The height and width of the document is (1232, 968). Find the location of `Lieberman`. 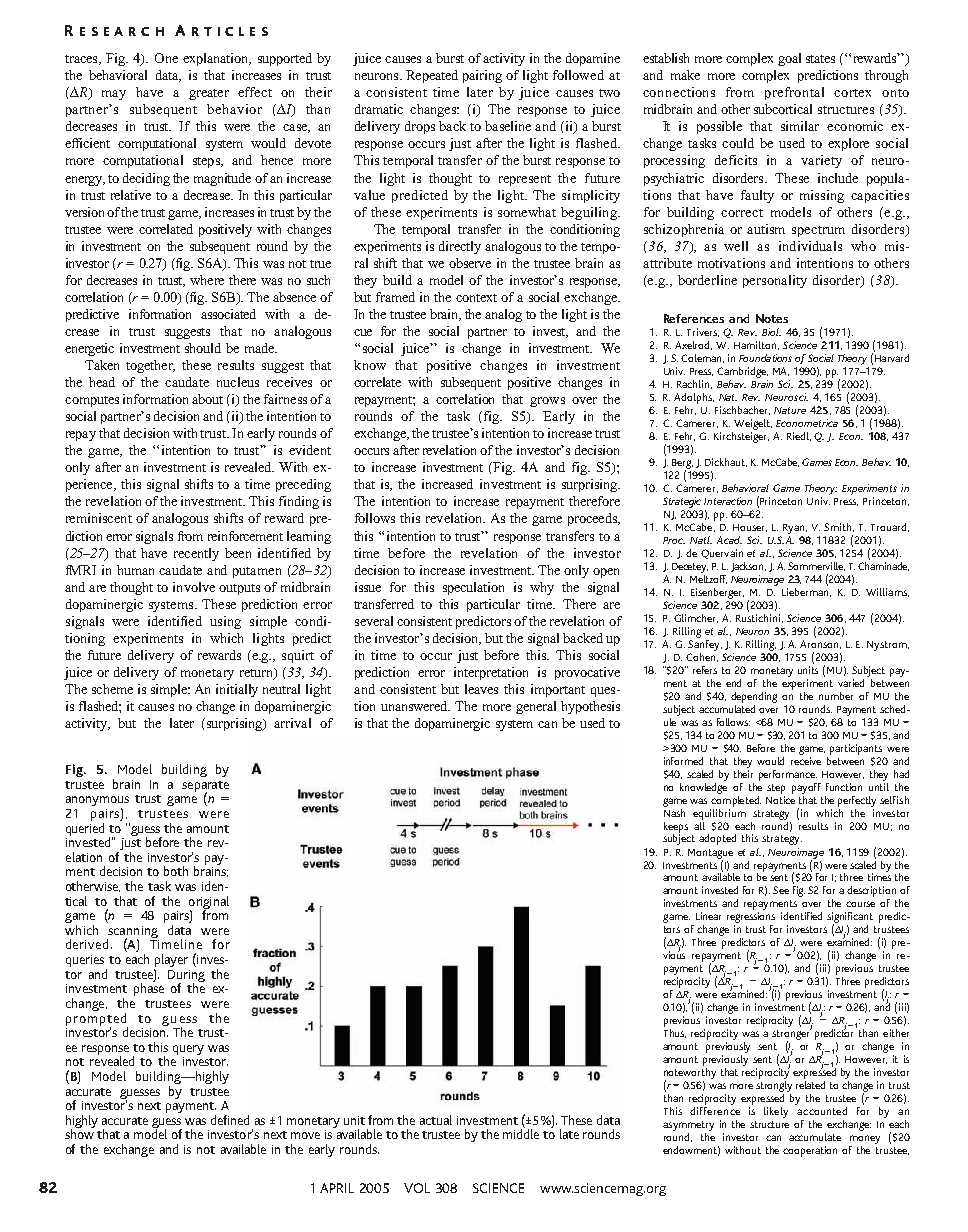

Lieberman is located at coordinates (806, 591).
